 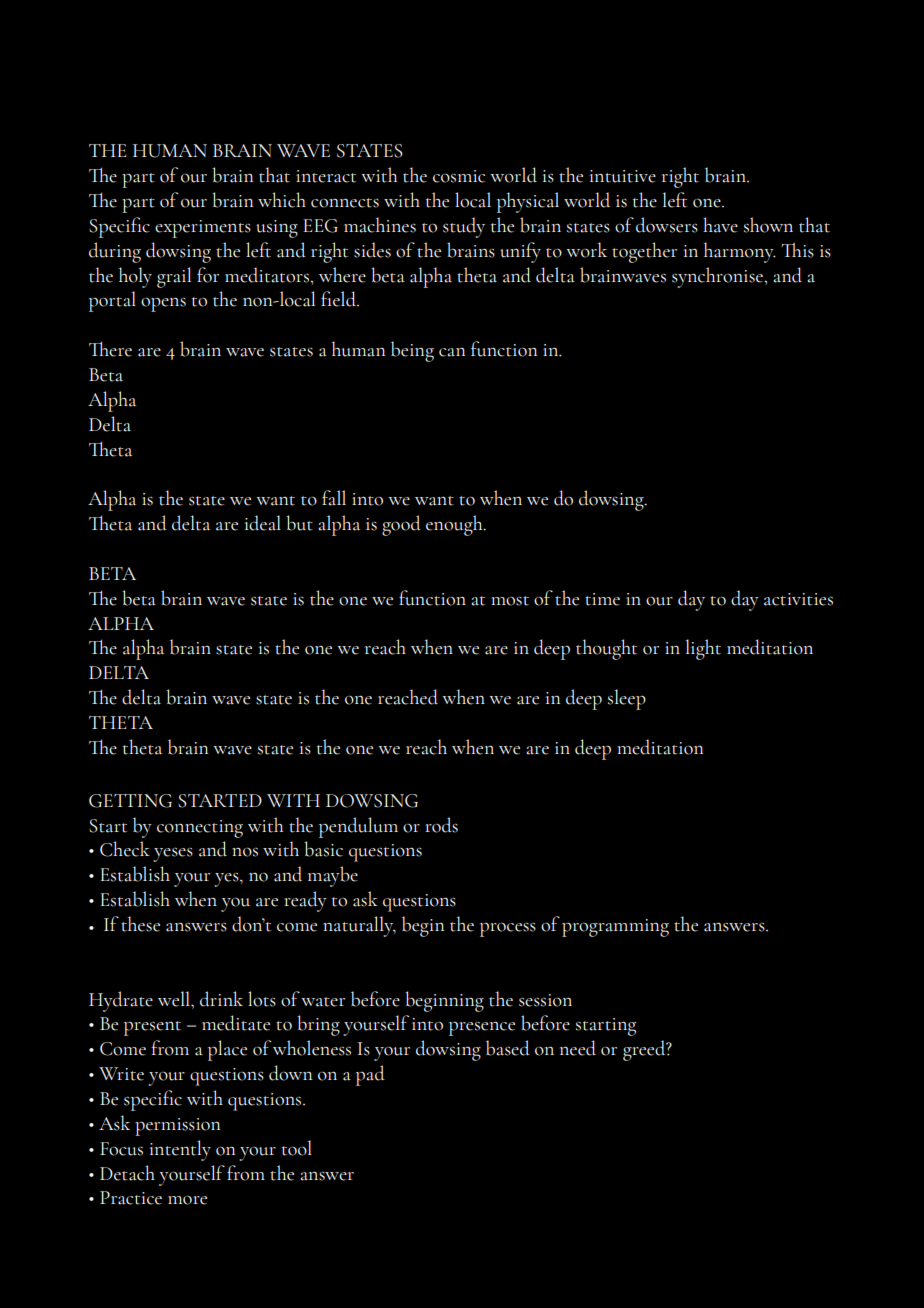 I want to click on connecting, so click(x=200, y=829).
